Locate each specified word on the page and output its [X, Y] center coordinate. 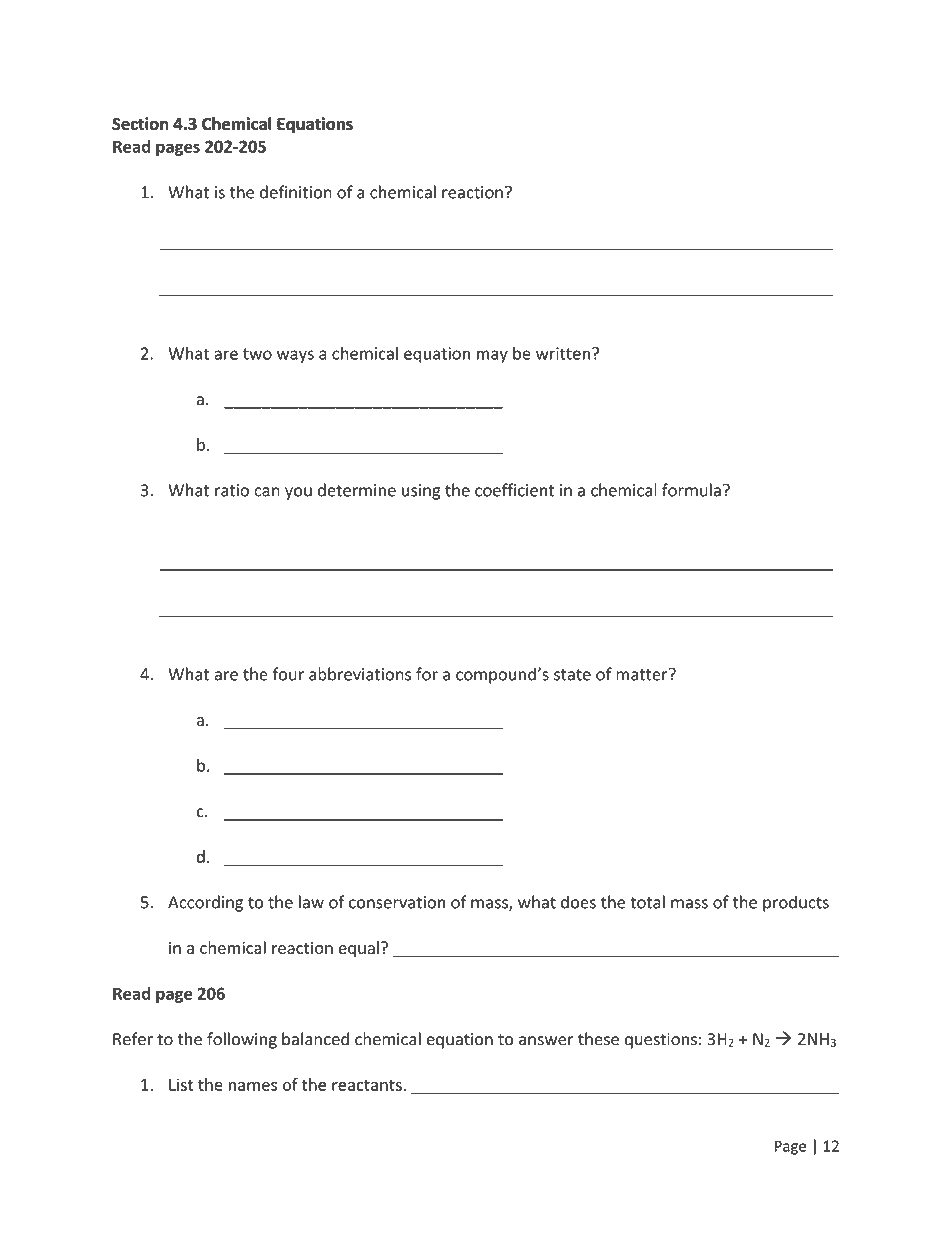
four [288, 674]
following [242, 1040]
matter [643, 674]
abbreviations [360, 674]
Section [140, 123]
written [563, 353]
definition [296, 192]
